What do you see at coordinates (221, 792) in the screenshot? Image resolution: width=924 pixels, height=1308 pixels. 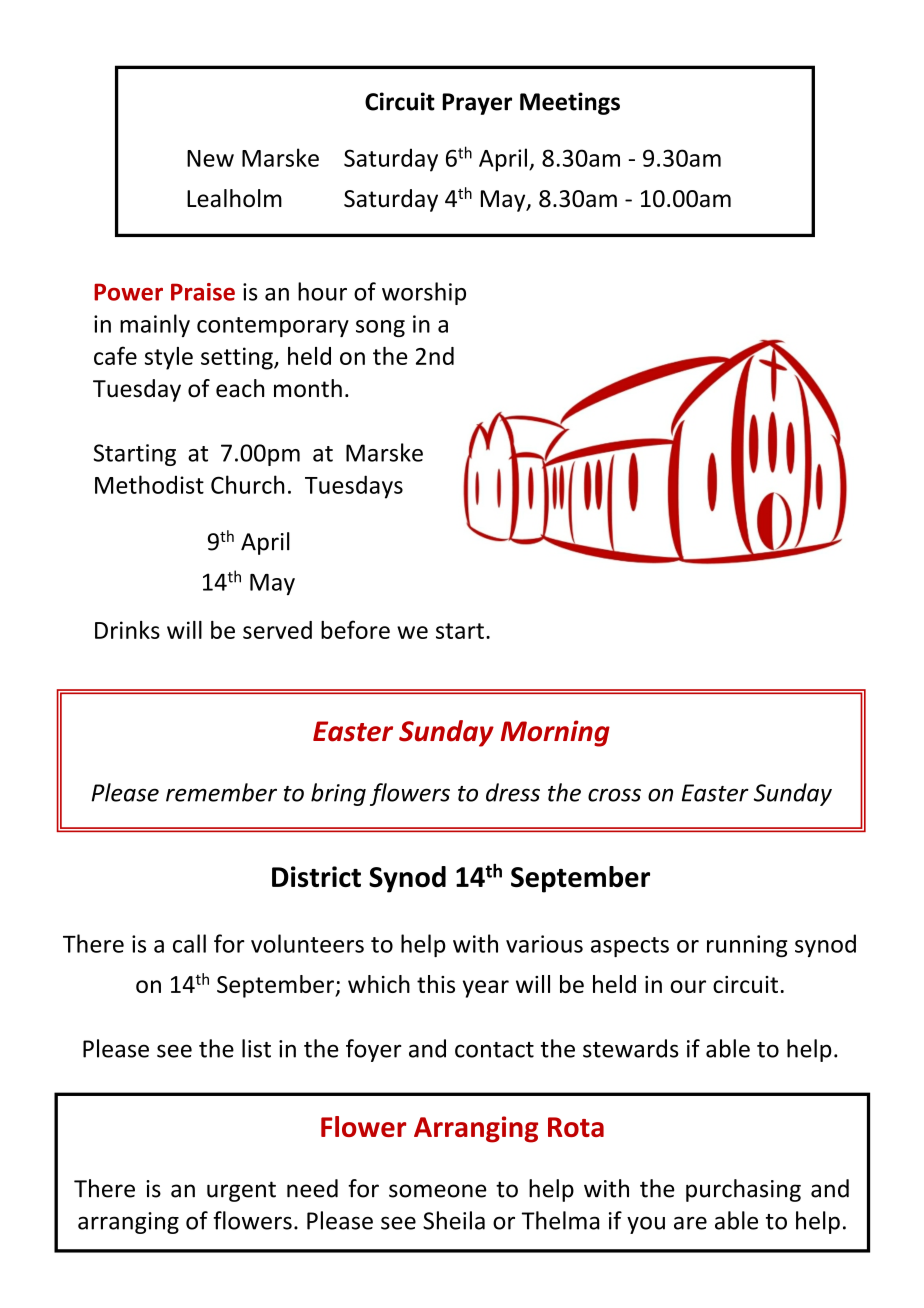 I see `remember` at bounding box center [221, 792].
